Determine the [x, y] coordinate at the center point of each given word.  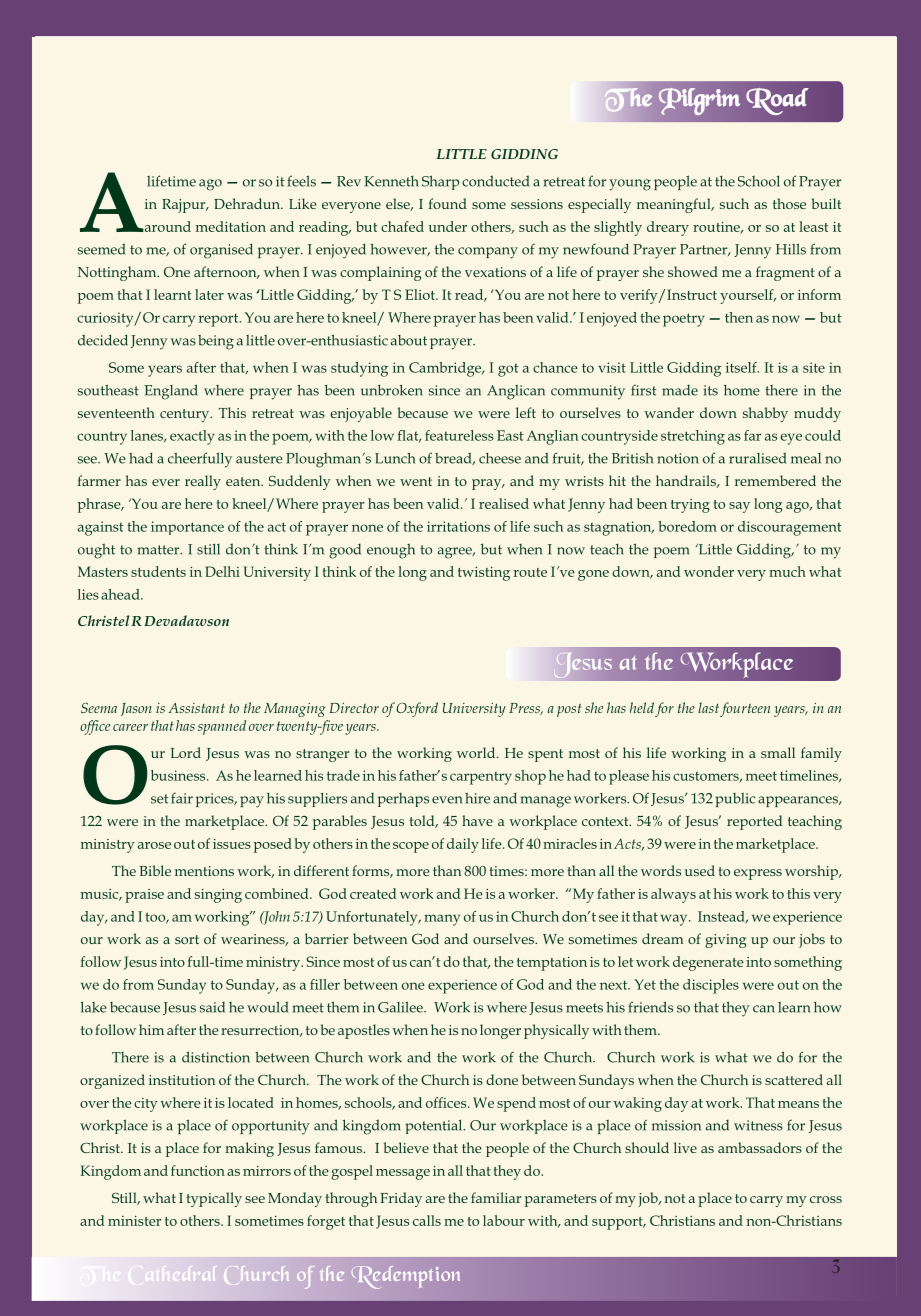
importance [187, 528]
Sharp [440, 182]
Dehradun [248, 203]
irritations [458, 526]
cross [826, 1199]
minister [134, 1221]
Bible [155, 870]
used [700, 870]
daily [463, 845]
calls [427, 1220]
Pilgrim [699, 101]
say [739, 507]
